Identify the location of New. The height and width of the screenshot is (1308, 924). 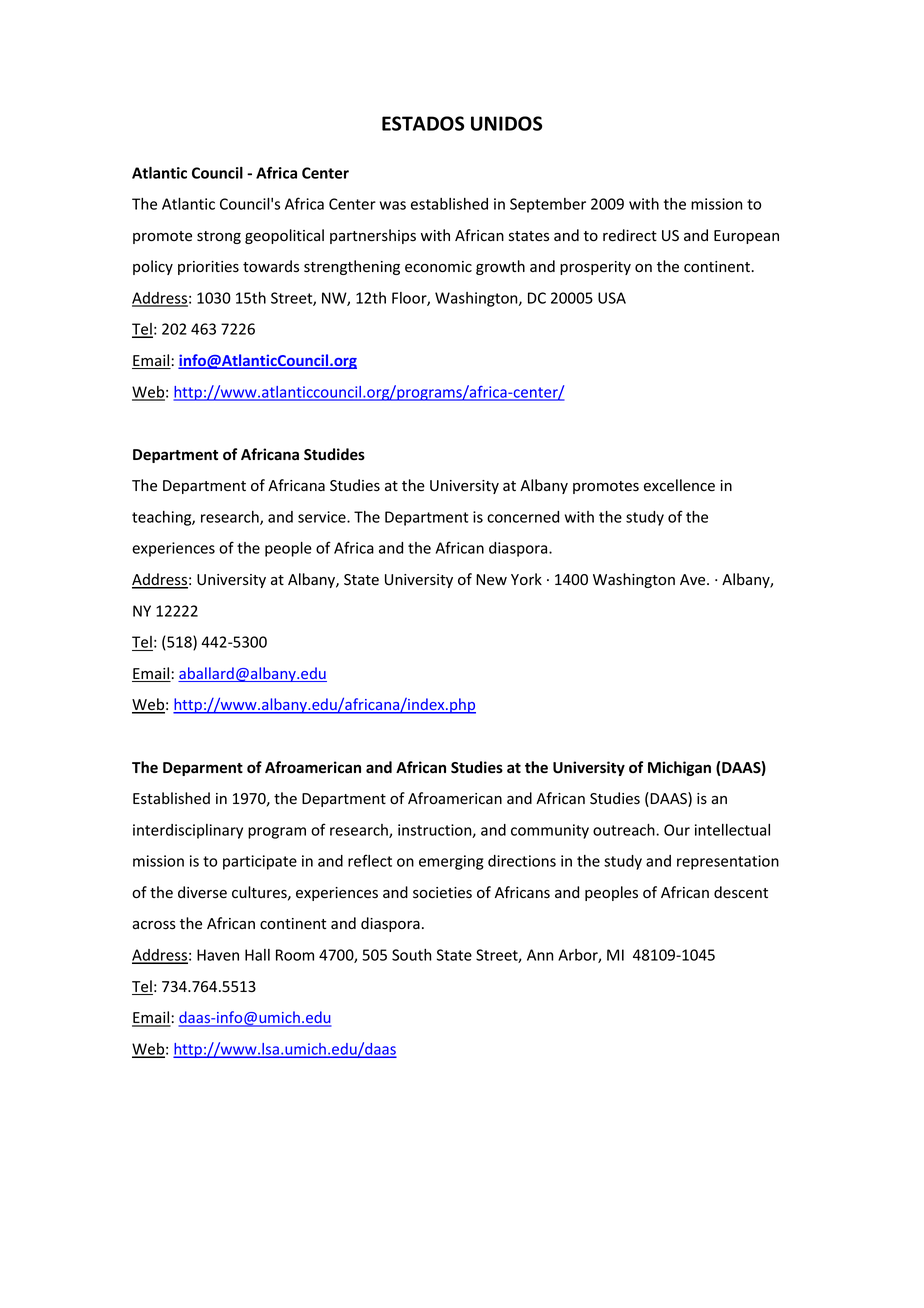
(491, 579).
